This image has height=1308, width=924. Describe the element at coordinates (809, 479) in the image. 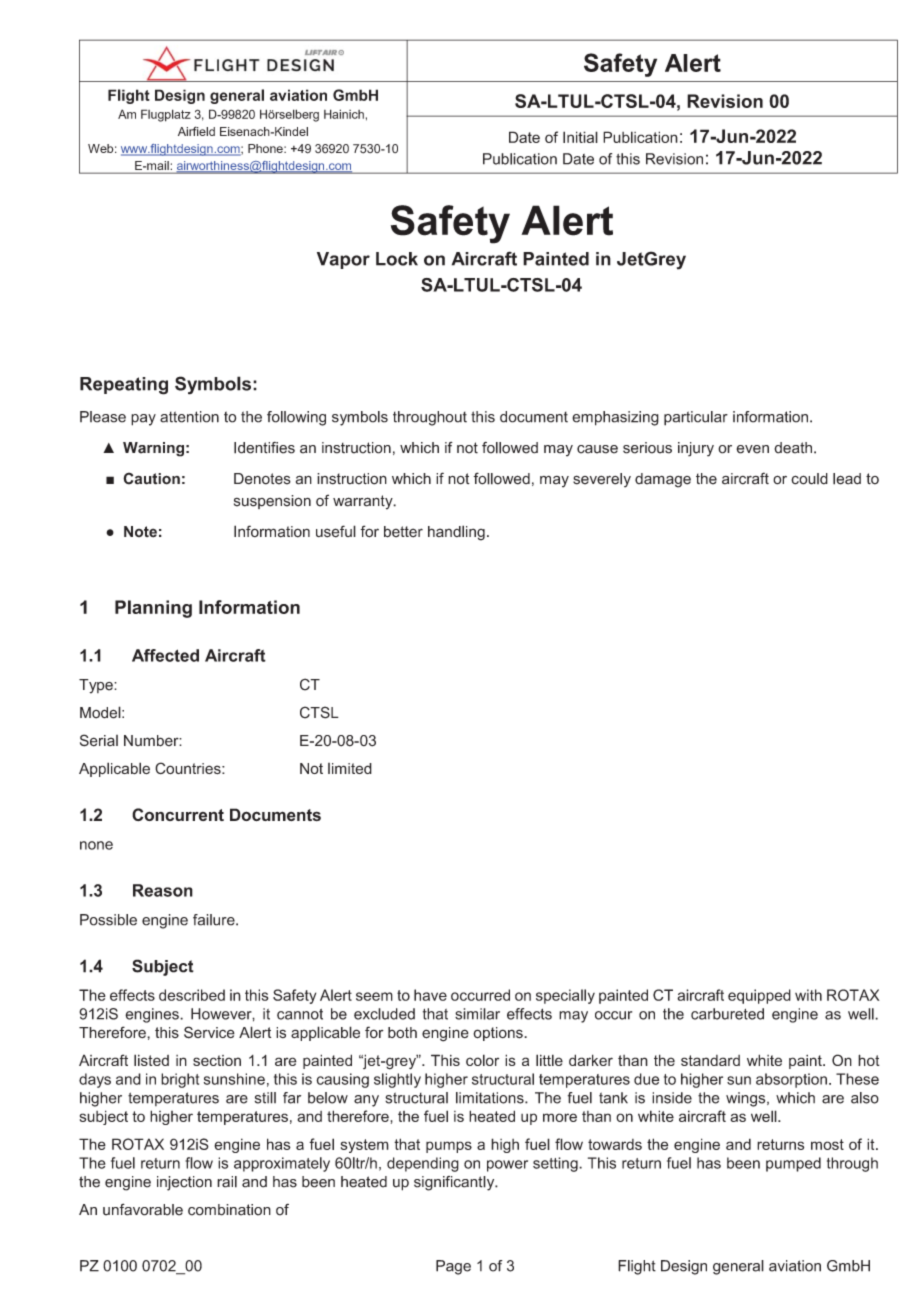

I see `could` at that location.
